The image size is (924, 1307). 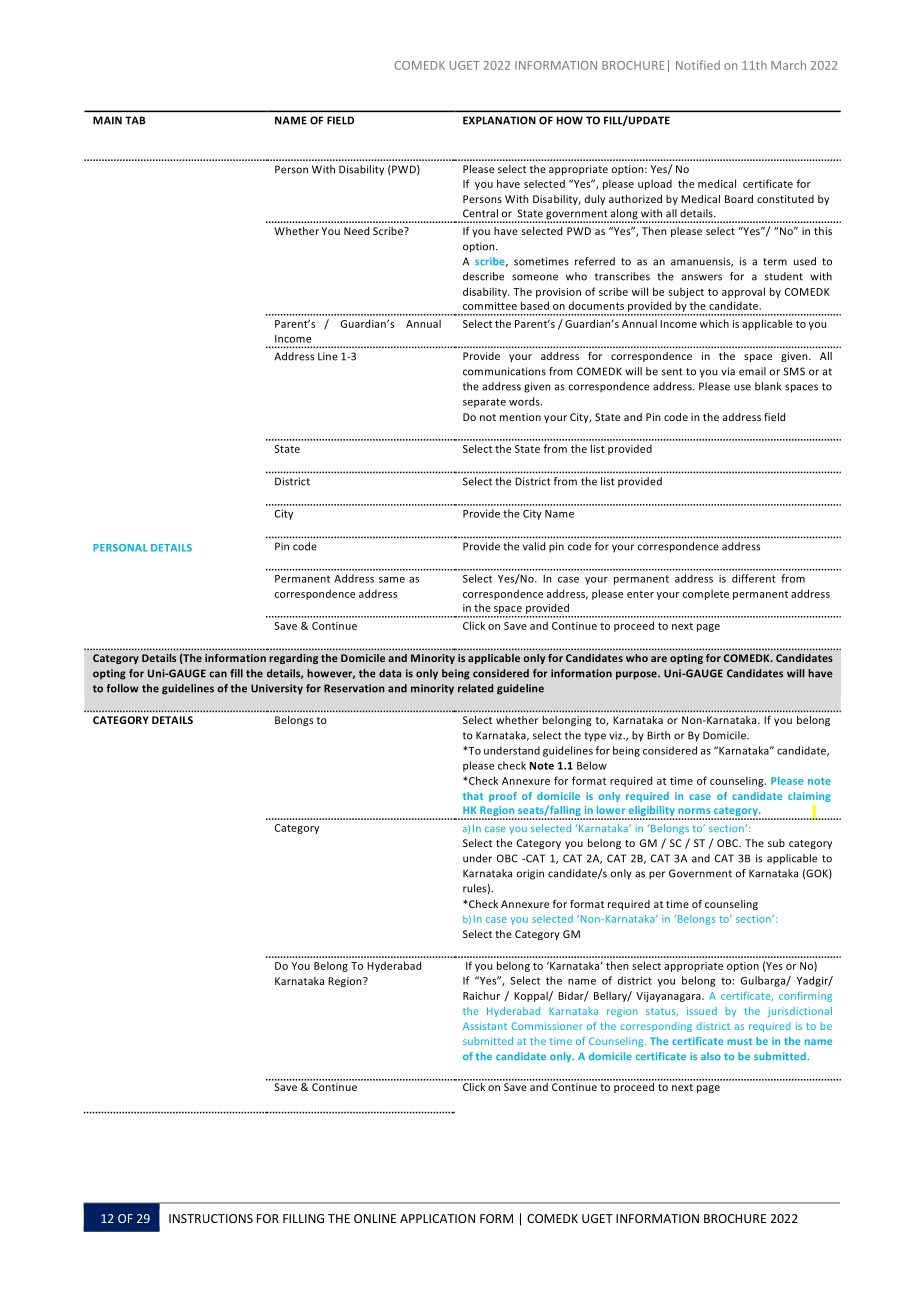 What do you see at coordinates (706, 594) in the screenshot?
I see `complete` at bounding box center [706, 594].
